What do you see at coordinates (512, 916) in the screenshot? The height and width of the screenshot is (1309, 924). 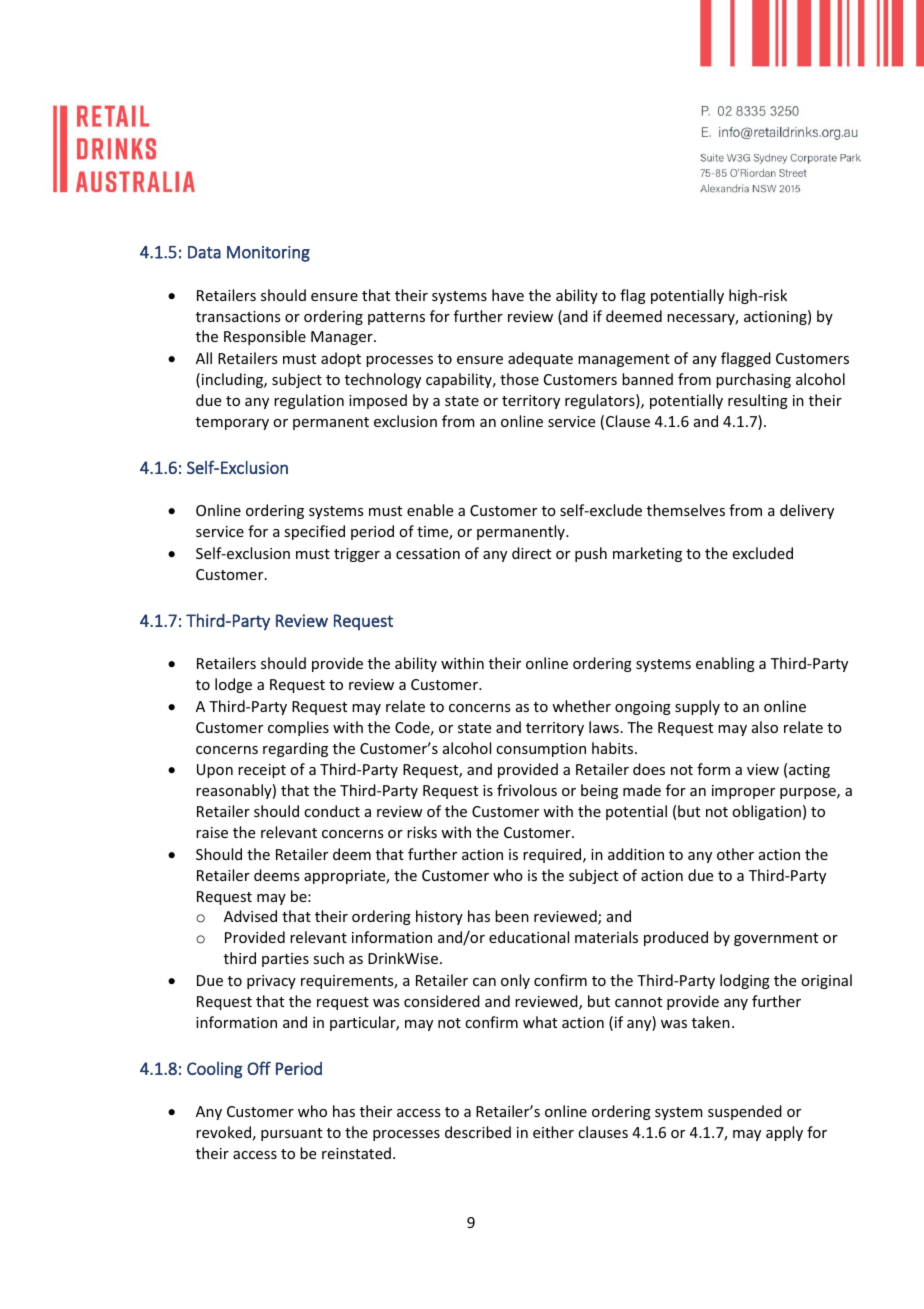 I see `been` at bounding box center [512, 916].
